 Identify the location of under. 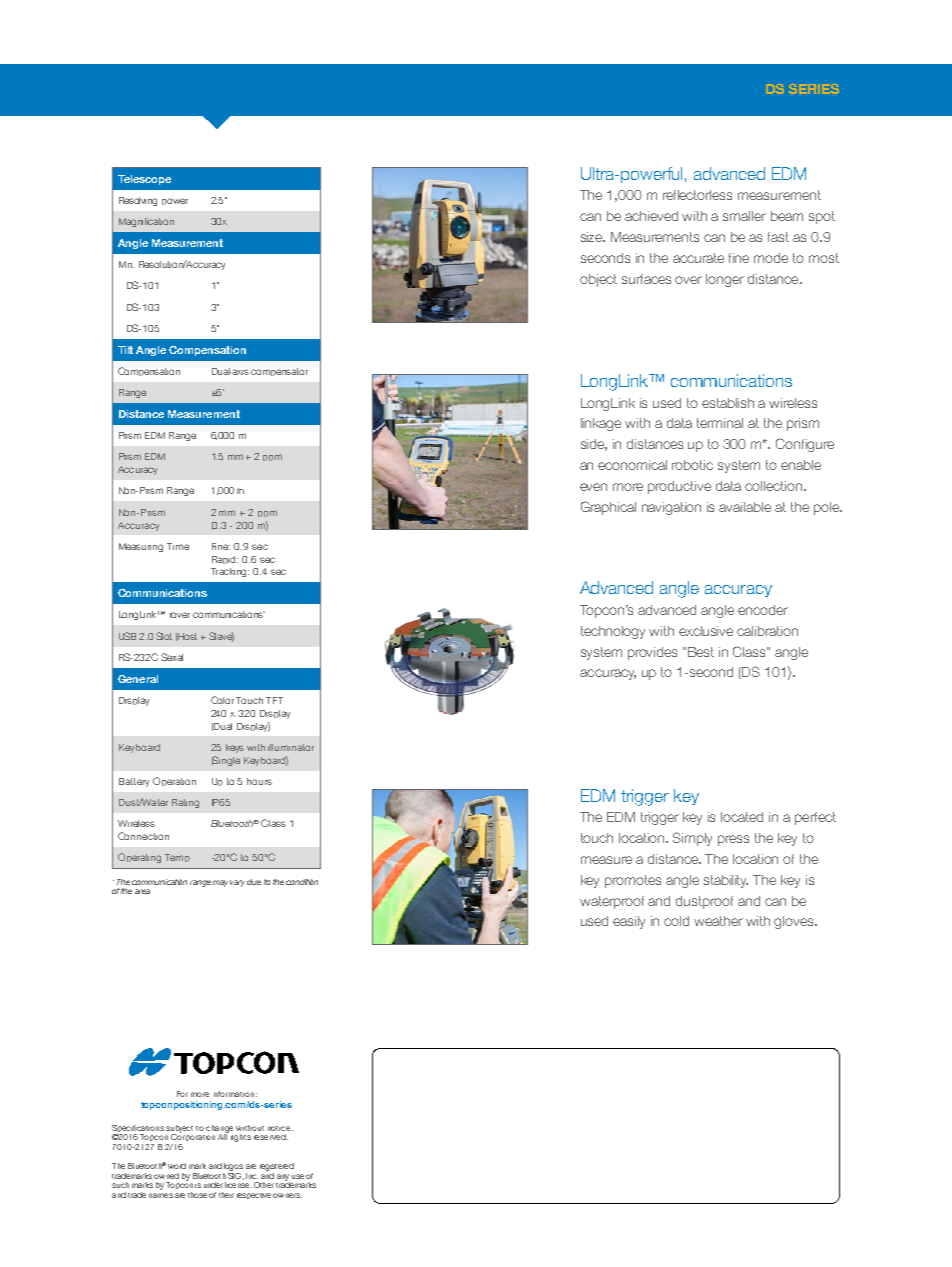
(213, 1185).
